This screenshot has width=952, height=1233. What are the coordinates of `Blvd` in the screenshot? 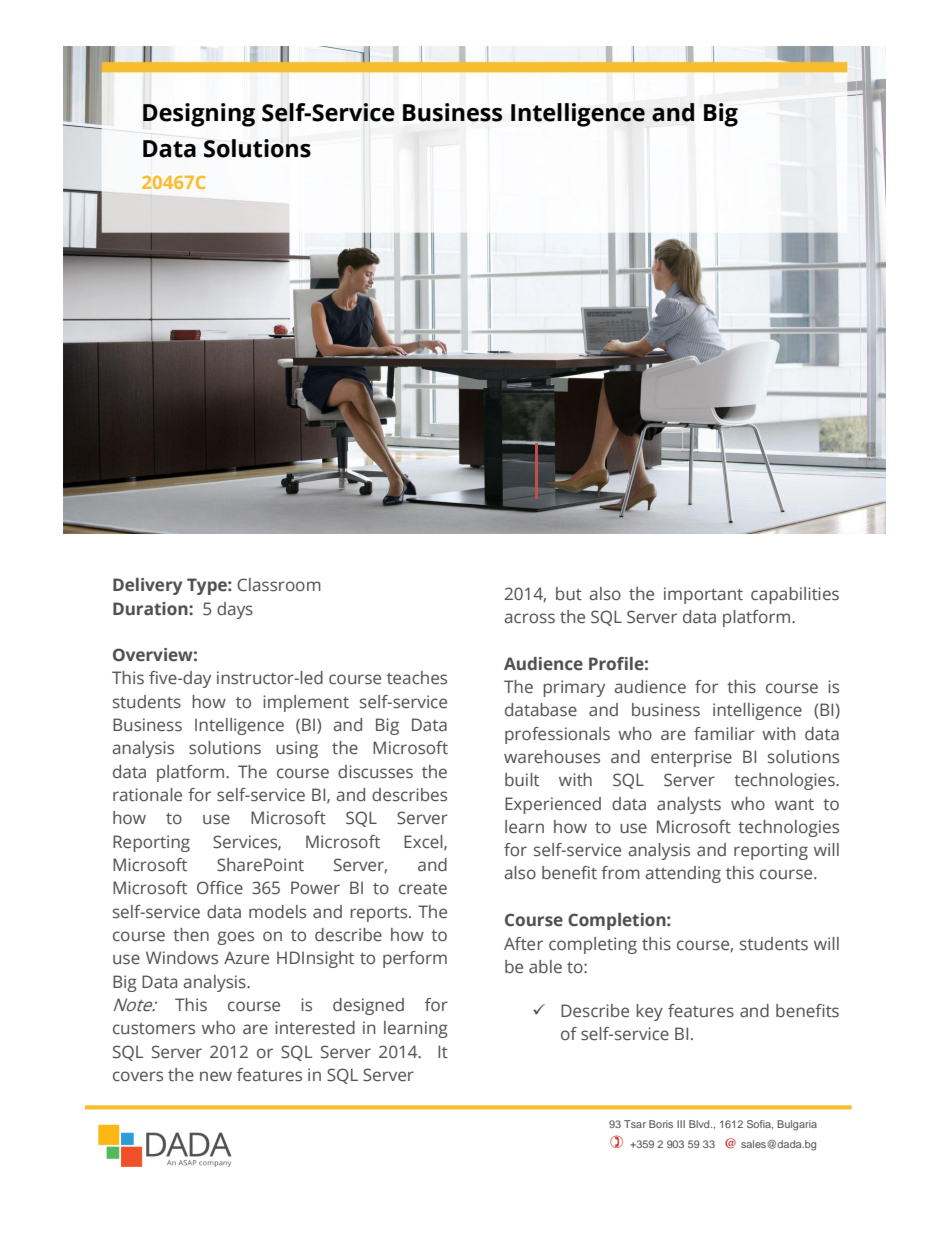 It's located at (700, 1124).
